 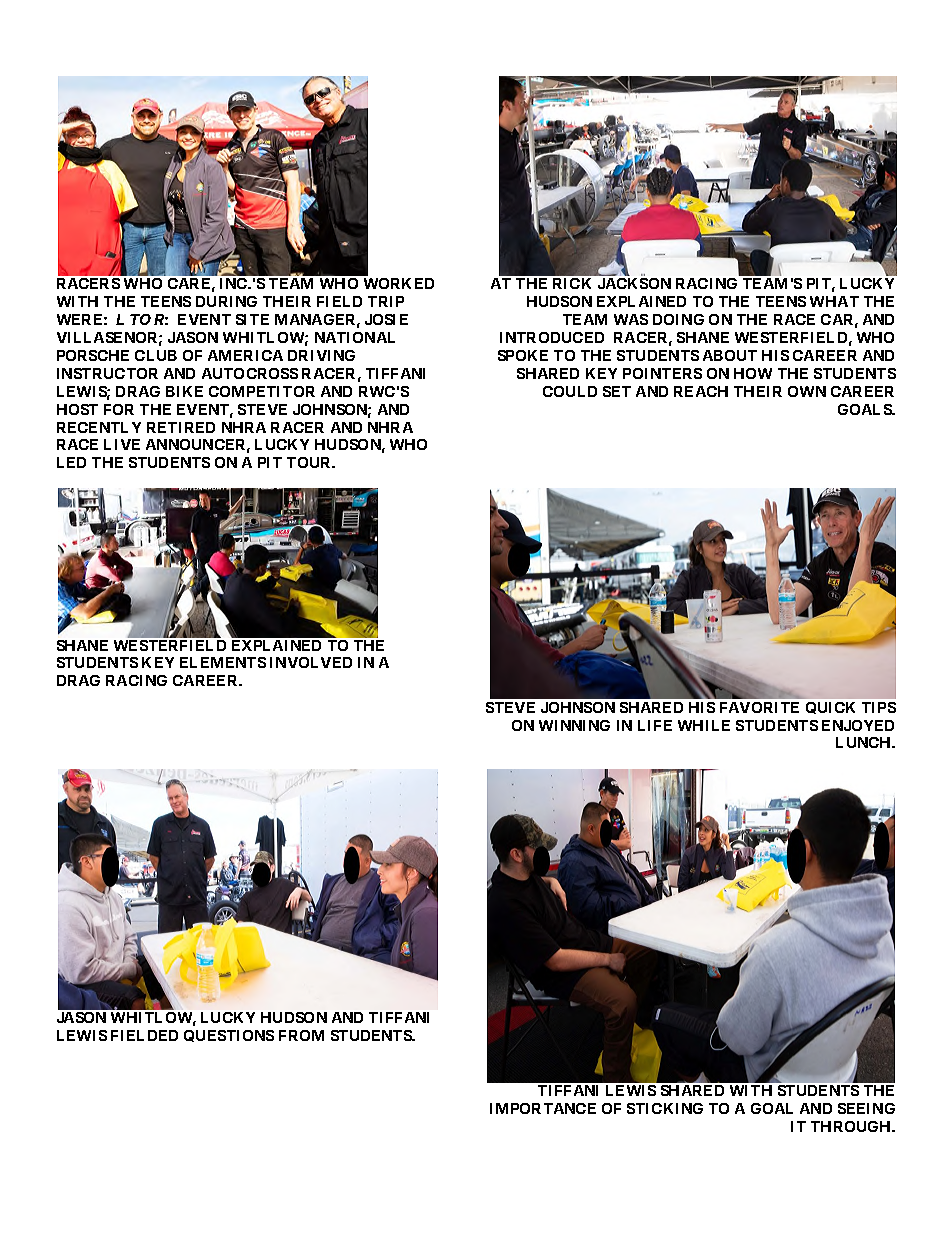 What do you see at coordinates (386, 301) in the document?
I see `TRIP` at bounding box center [386, 301].
